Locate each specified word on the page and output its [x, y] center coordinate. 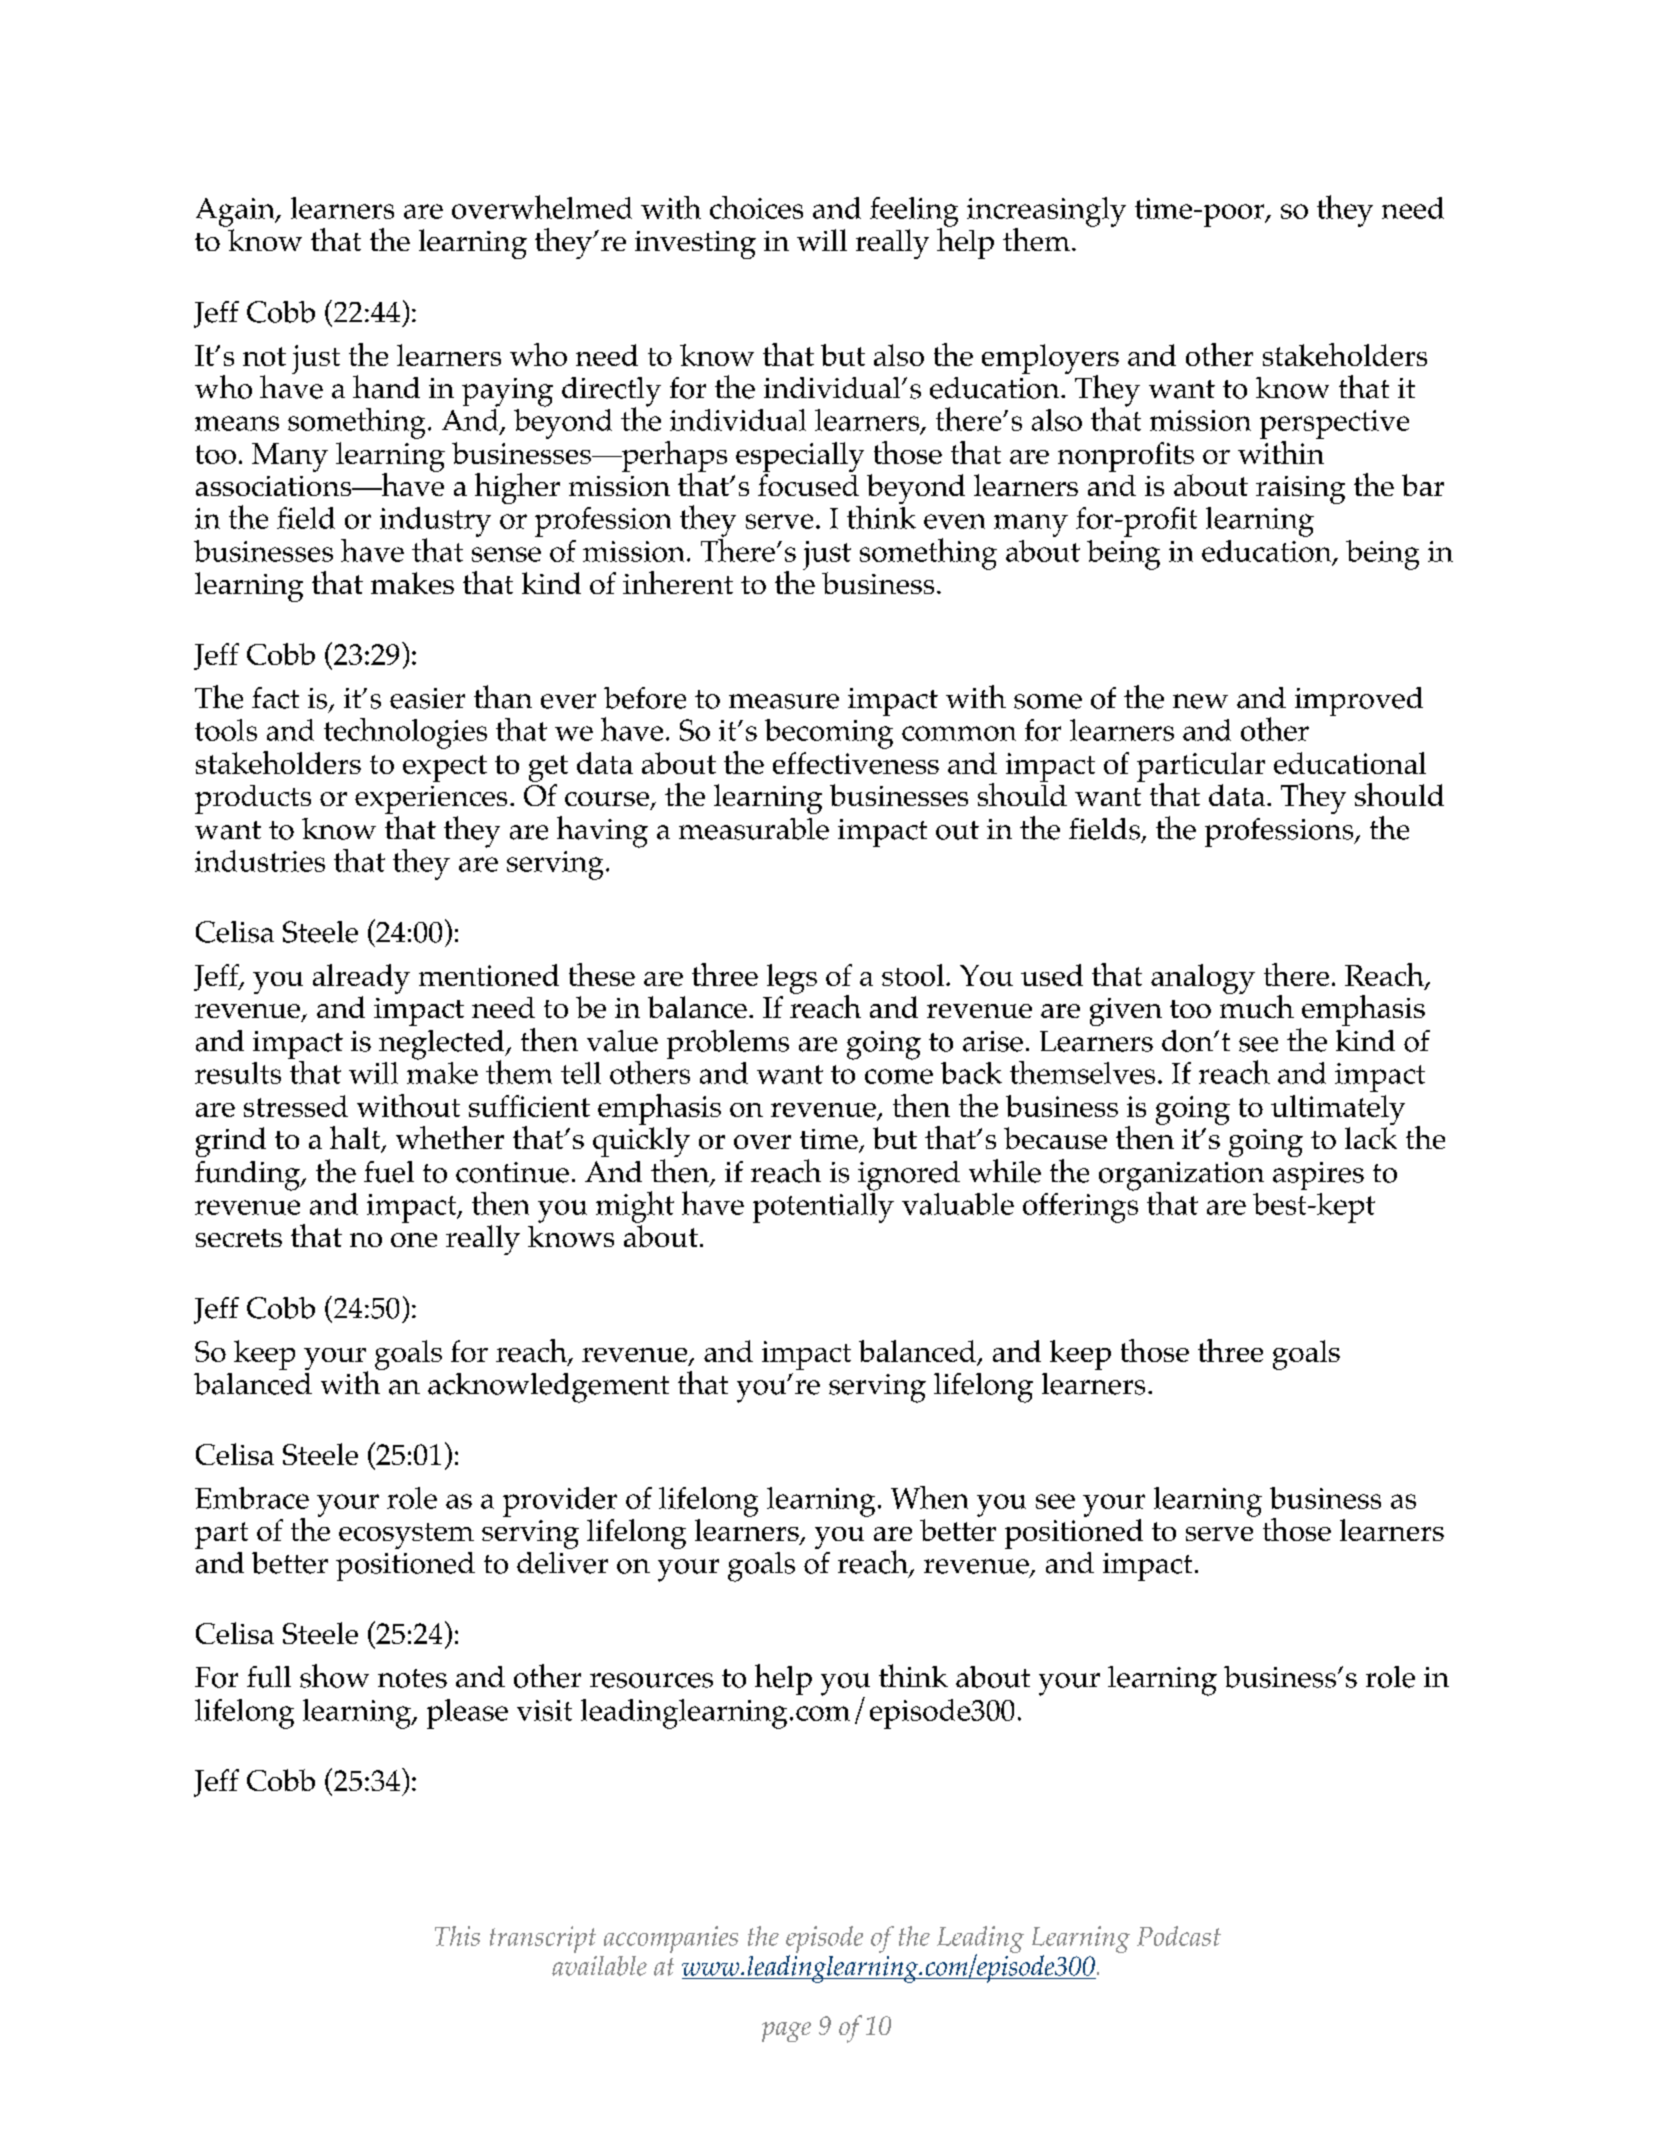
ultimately [1338, 1110]
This [457, 1936]
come [899, 1076]
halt [356, 1139]
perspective [1334, 424]
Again [236, 212]
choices [756, 207]
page [786, 2032]
